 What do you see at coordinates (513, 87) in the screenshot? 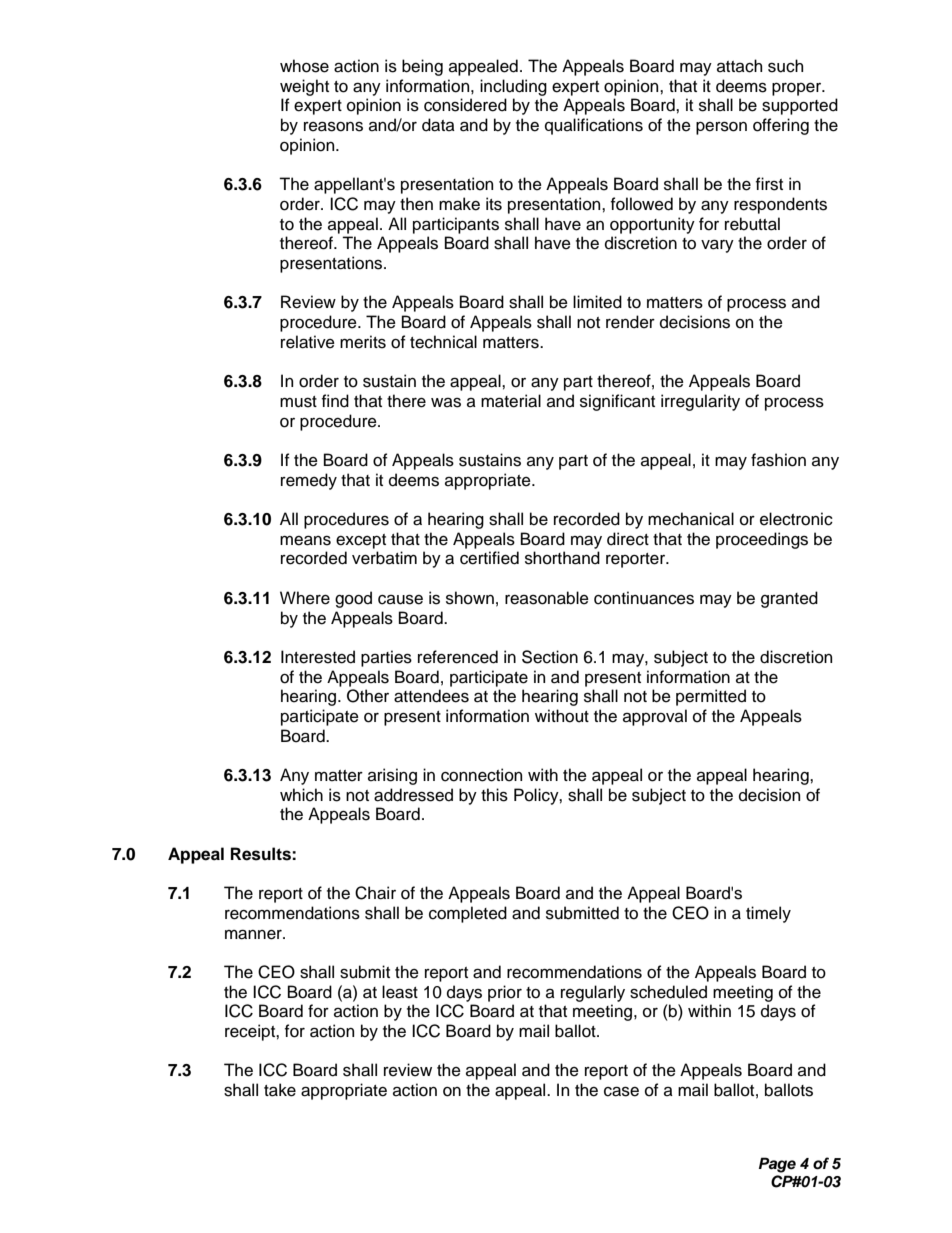
I see `including` at bounding box center [513, 87].
